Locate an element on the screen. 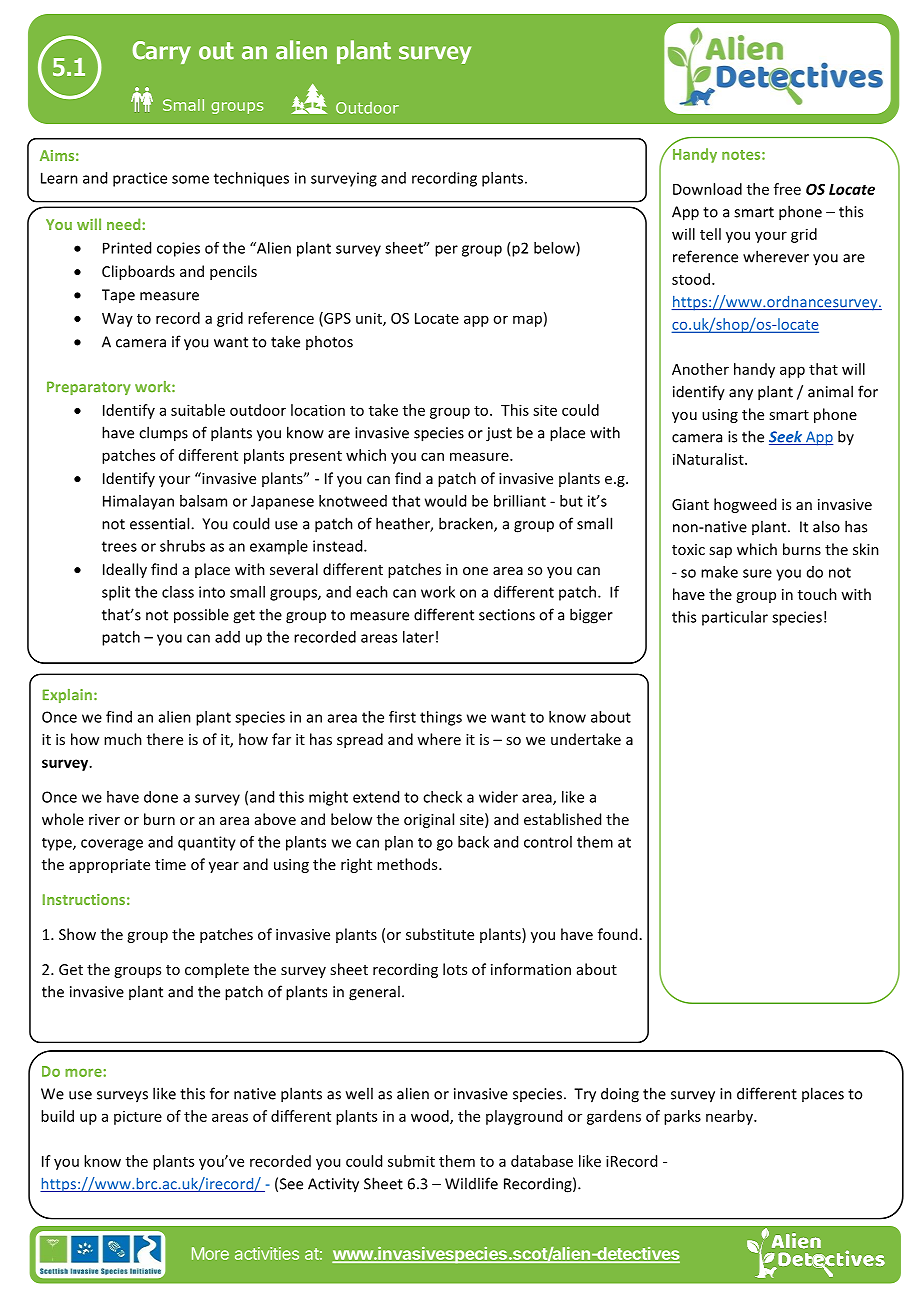  activities is located at coordinates (267, 1253).
